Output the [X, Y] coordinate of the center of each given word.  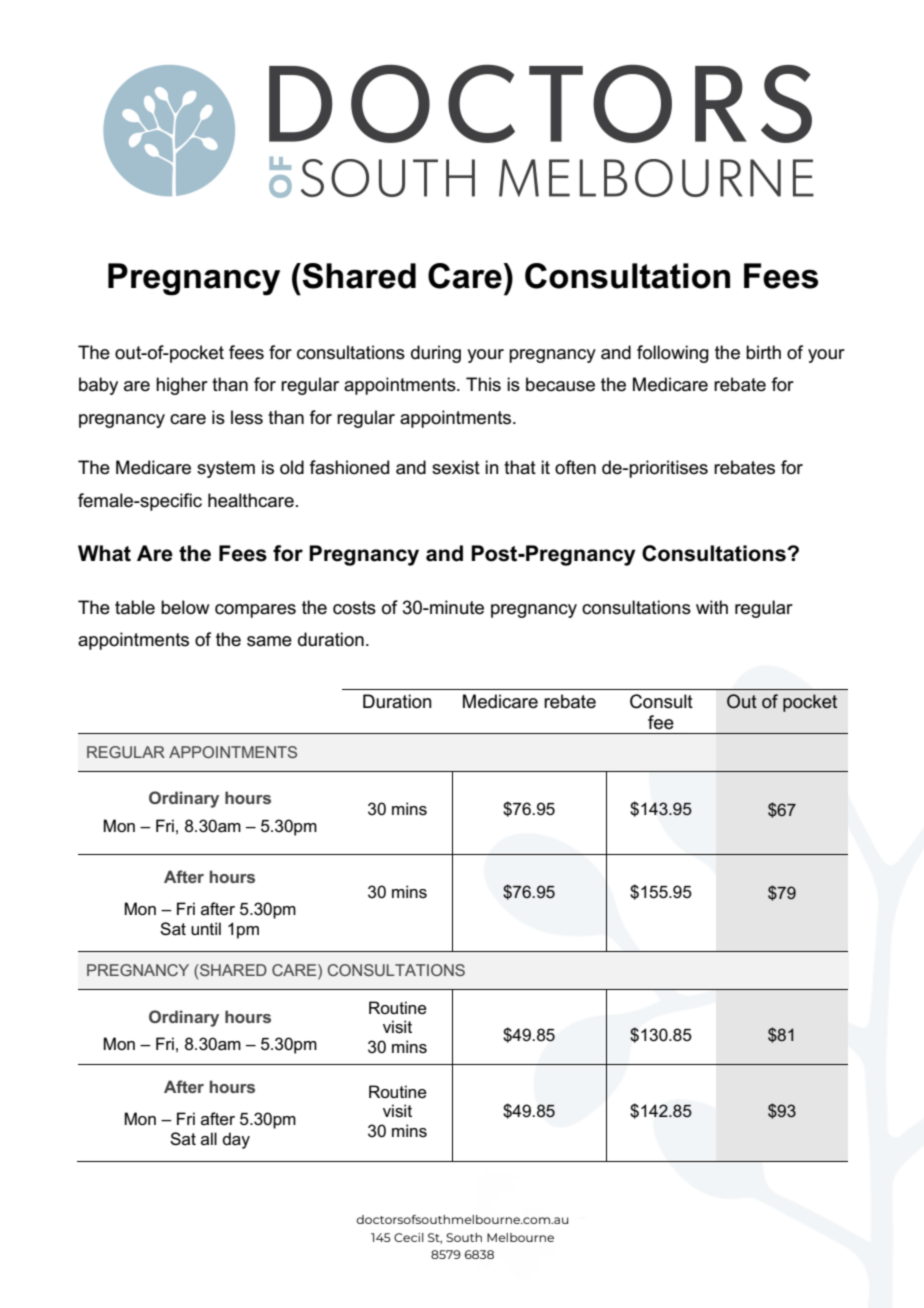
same [269, 641]
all [209, 1138]
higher [182, 386]
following [673, 354]
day [236, 1140]
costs [354, 608]
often [575, 467]
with [712, 607]
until [206, 928]
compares [255, 611]
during [436, 354]
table [135, 607]
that [520, 467]
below [185, 607]
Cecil [409, 1237]
